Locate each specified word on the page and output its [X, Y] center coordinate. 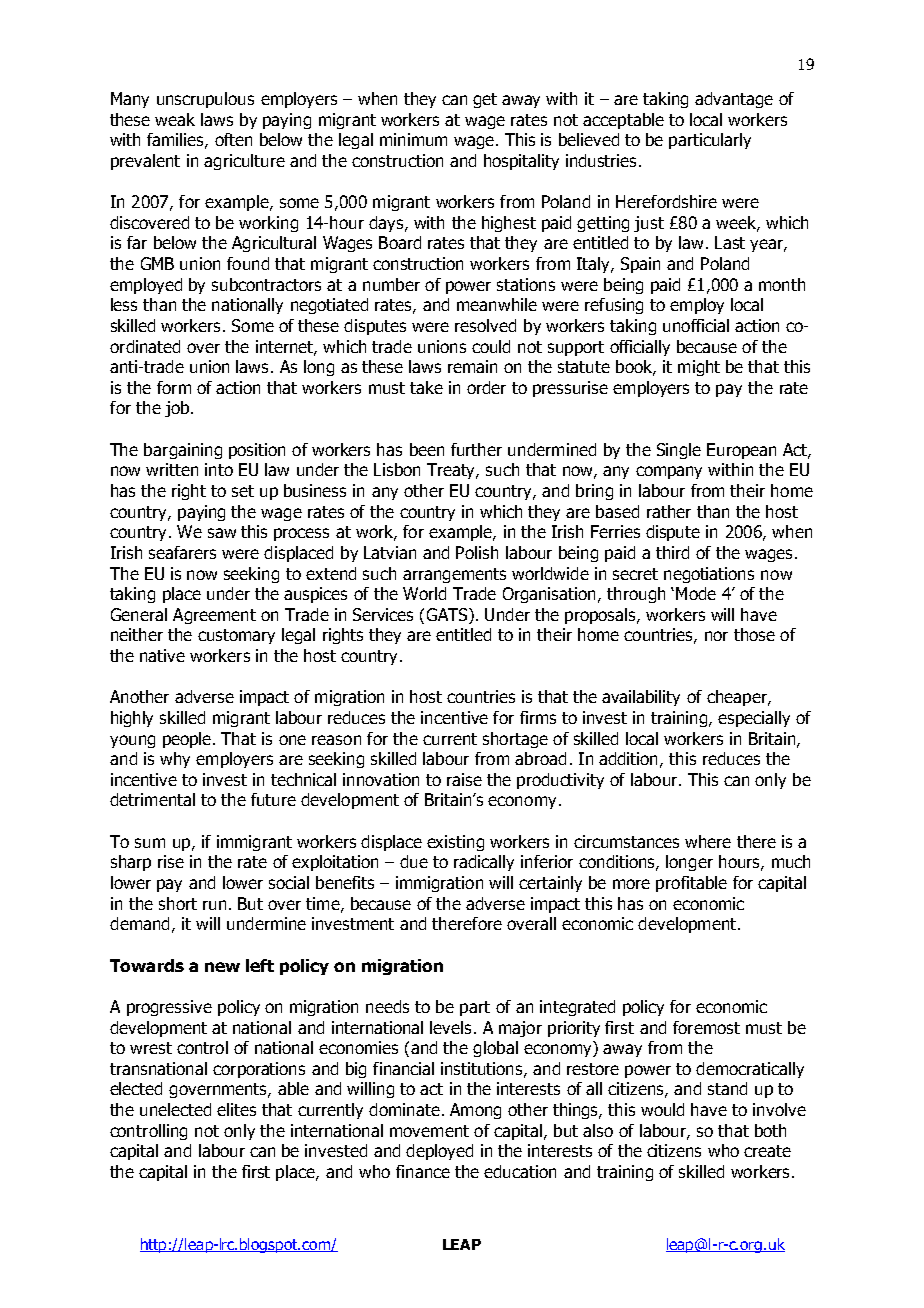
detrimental [152, 799]
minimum [413, 139]
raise [464, 779]
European [741, 451]
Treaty [452, 471]
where [708, 841]
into [219, 469]
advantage [734, 100]
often [233, 139]
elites [236, 1109]
